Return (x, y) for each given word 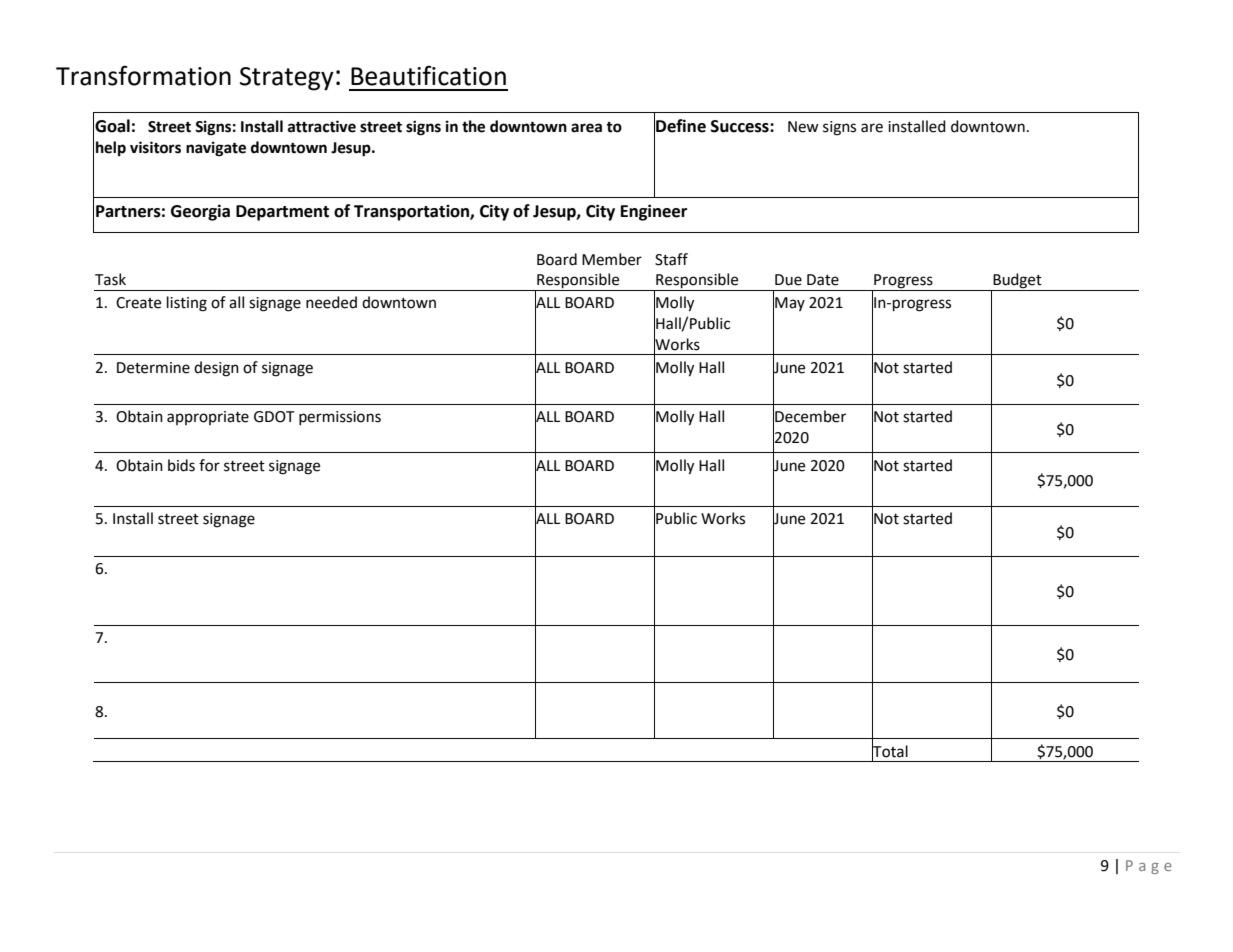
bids (181, 465)
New (803, 127)
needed (331, 302)
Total (890, 751)
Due (788, 280)
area (586, 128)
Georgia (200, 212)
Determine (153, 368)
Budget (1017, 282)
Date (823, 280)
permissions (340, 418)
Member (612, 259)
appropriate (208, 418)
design (216, 369)
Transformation (143, 75)
